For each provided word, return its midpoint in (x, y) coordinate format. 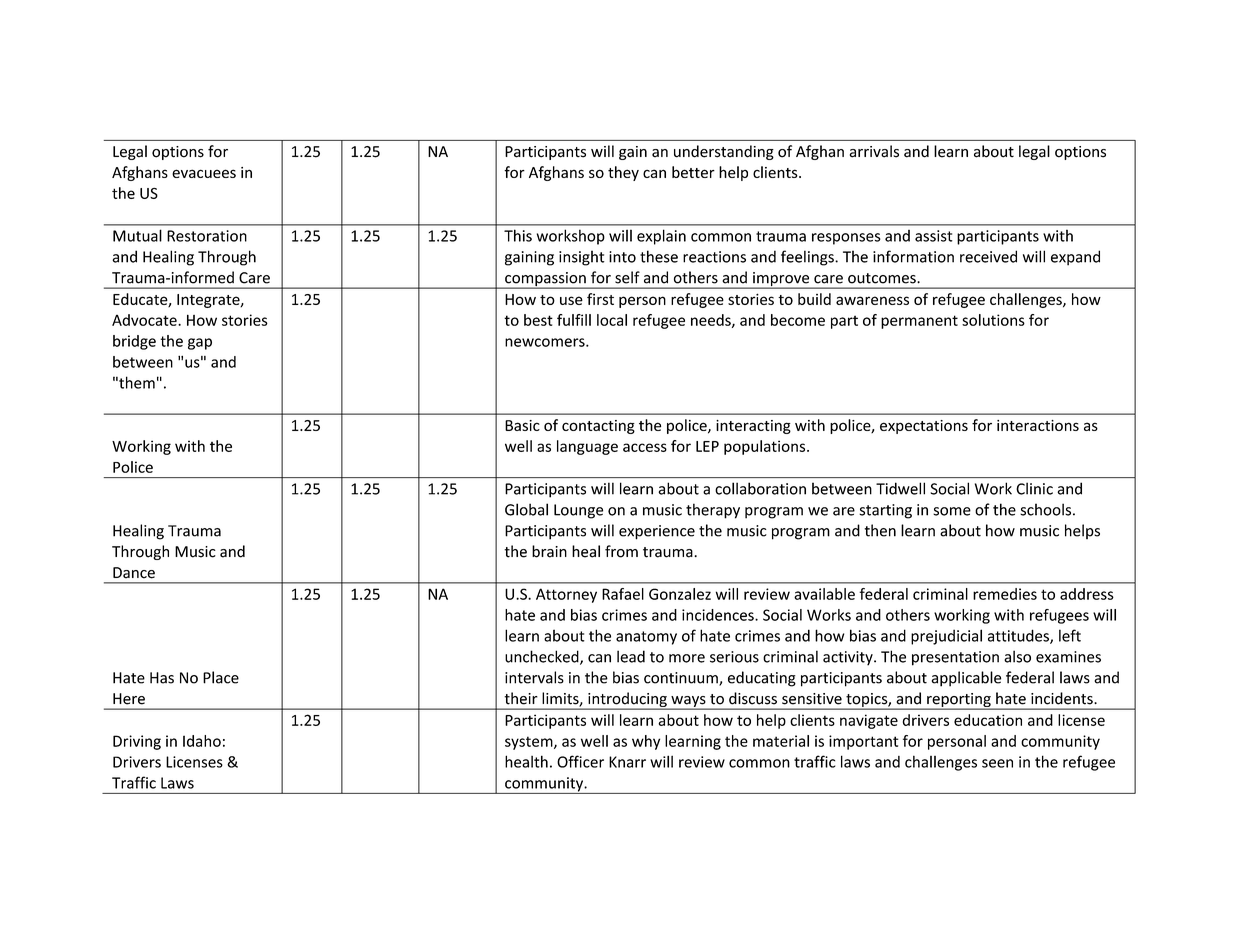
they (623, 173)
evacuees (204, 173)
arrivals (874, 151)
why (646, 742)
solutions (993, 320)
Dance (134, 573)
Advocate (145, 320)
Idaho (202, 741)
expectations (924, 427)
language (587, 447)
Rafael (623, 594)
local (612, 320)
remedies (1005, 594)
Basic (522, 425)
